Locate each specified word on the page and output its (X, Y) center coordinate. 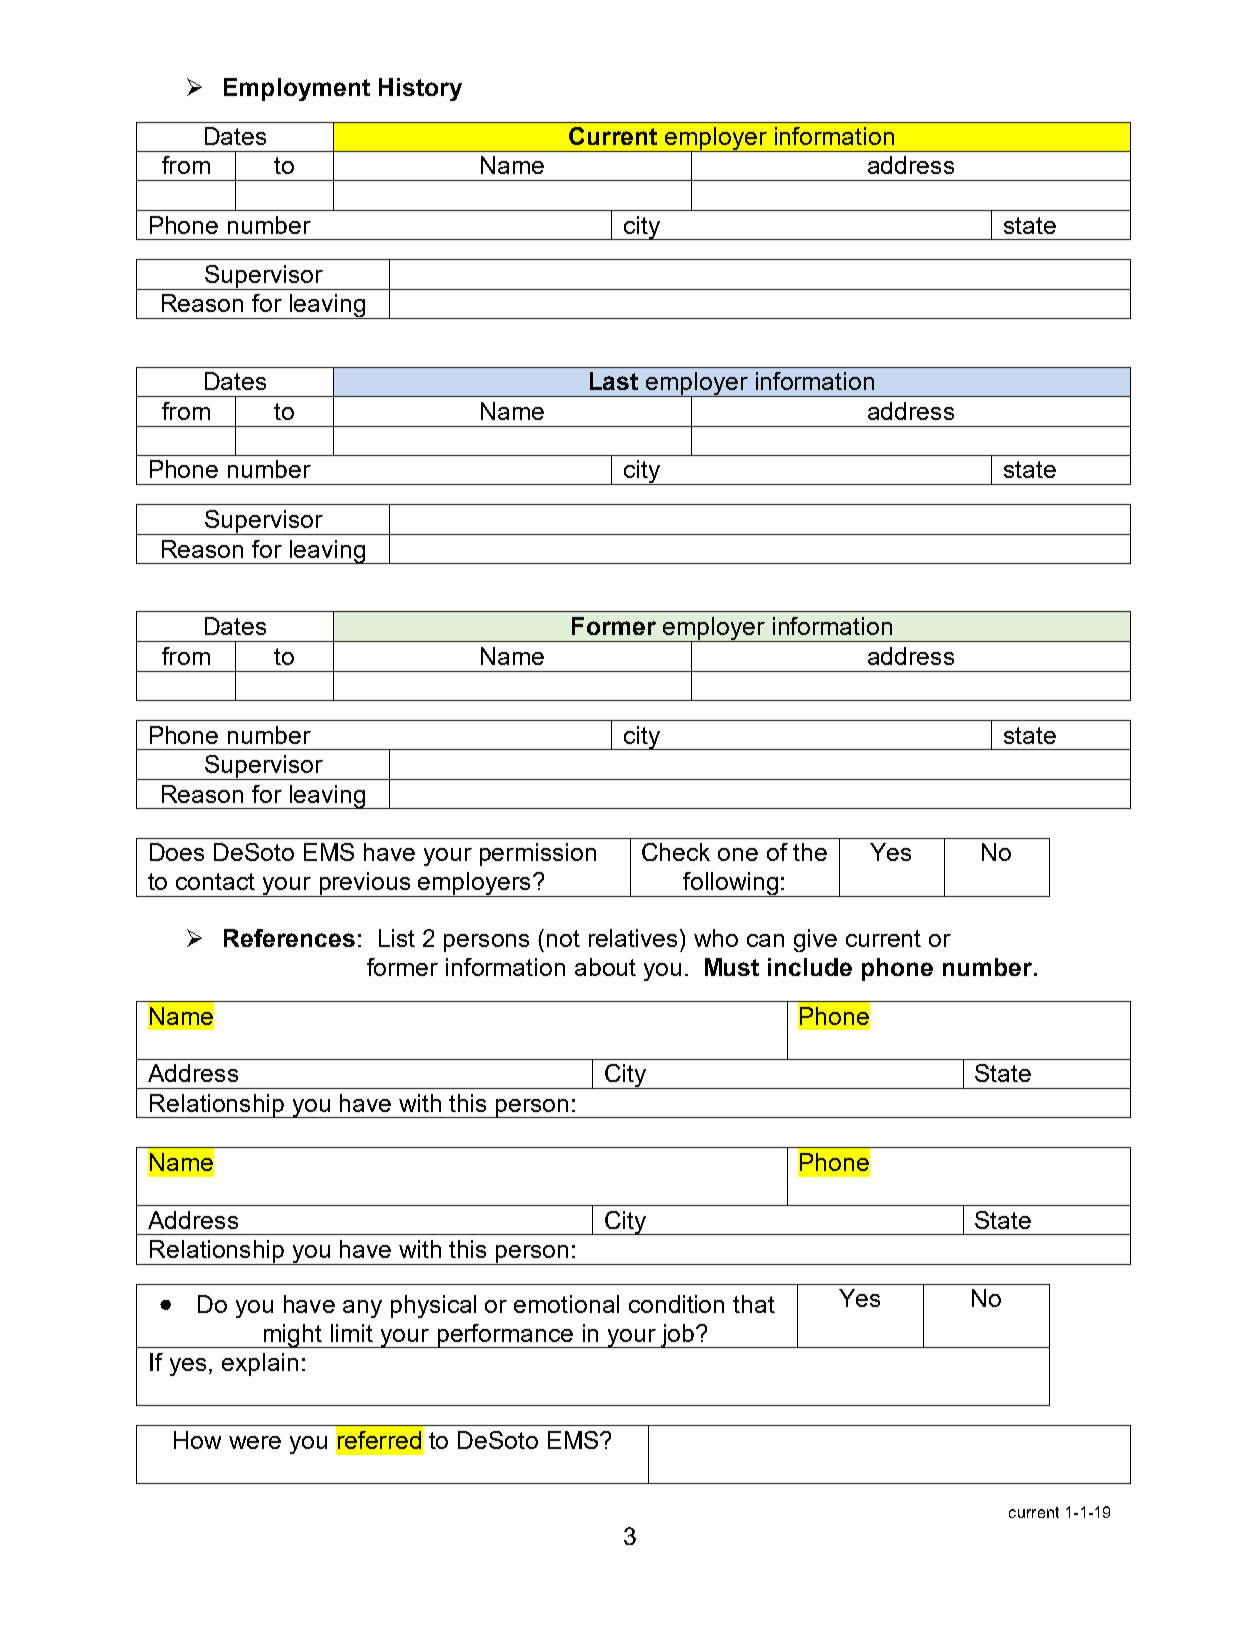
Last (614, 381)
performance (505, 1336)
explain (260, 1364)
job (677, 1336)
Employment (297, 89)
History (420, 89)
